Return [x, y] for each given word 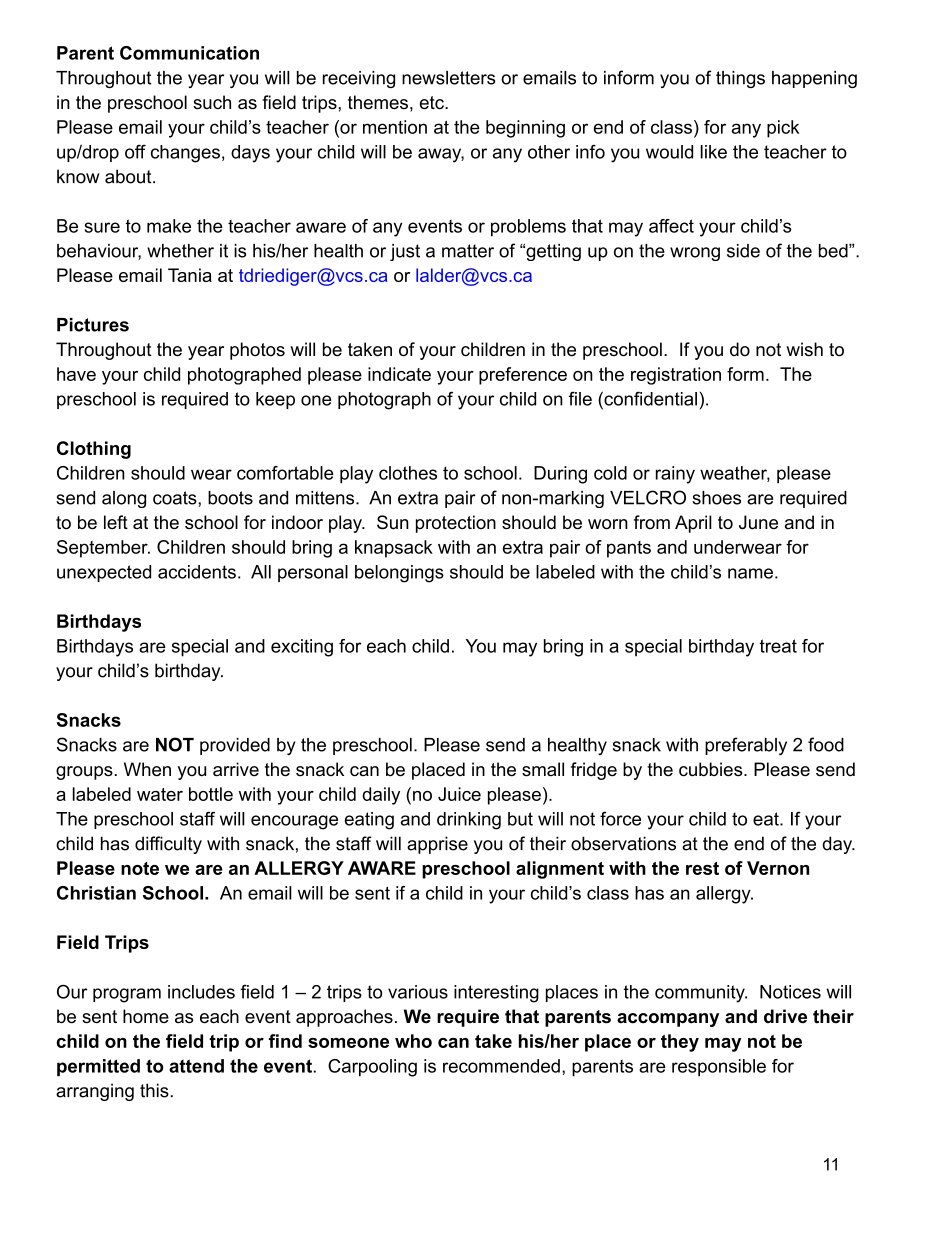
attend [196, 1066]
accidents [197, 572]
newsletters [449, 78]
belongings [399, 574]
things [740, 79]
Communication [189, 53]
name [750, 573]
